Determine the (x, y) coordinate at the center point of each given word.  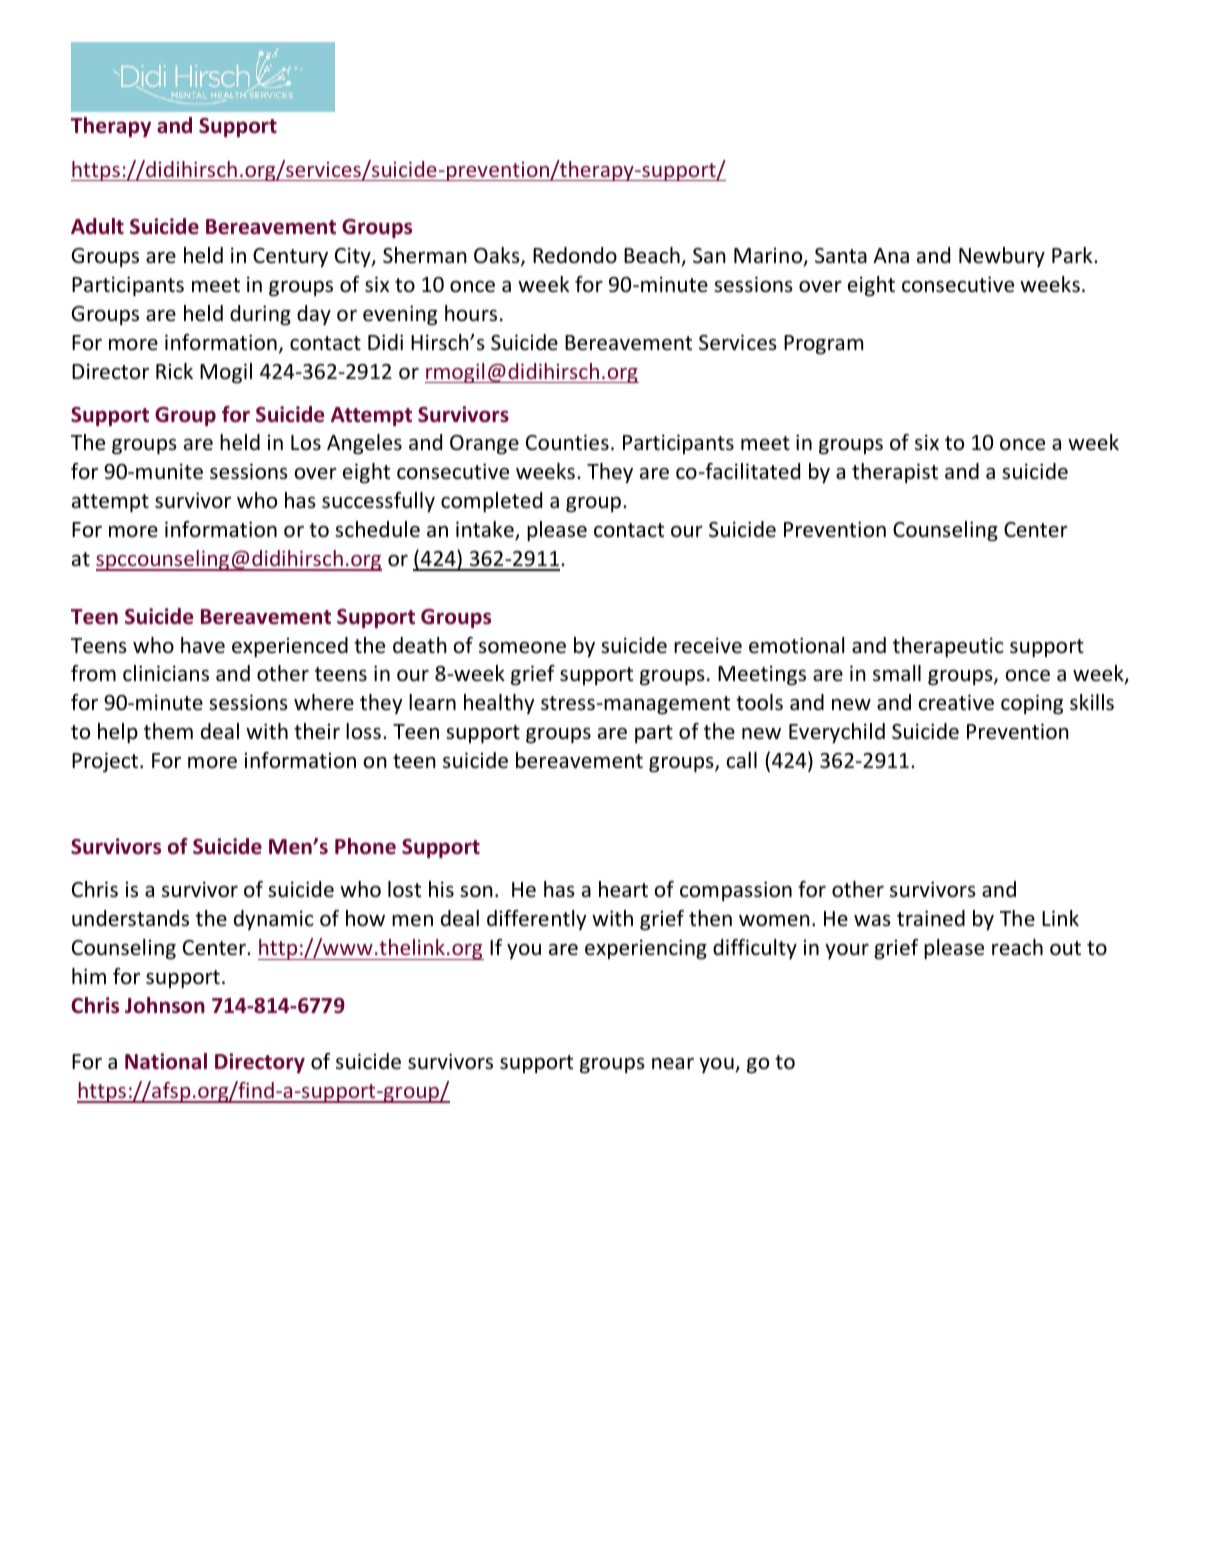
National (166, 1061)
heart (623, 889)
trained (931, 918)
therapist (895, 473)
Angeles (364, 444)
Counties (567, 442)
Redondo (575, 255)
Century (290, 257)
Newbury (1002, 257)
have (203, 645)
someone (522, 648)
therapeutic (948, 647)
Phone (365, 846)
